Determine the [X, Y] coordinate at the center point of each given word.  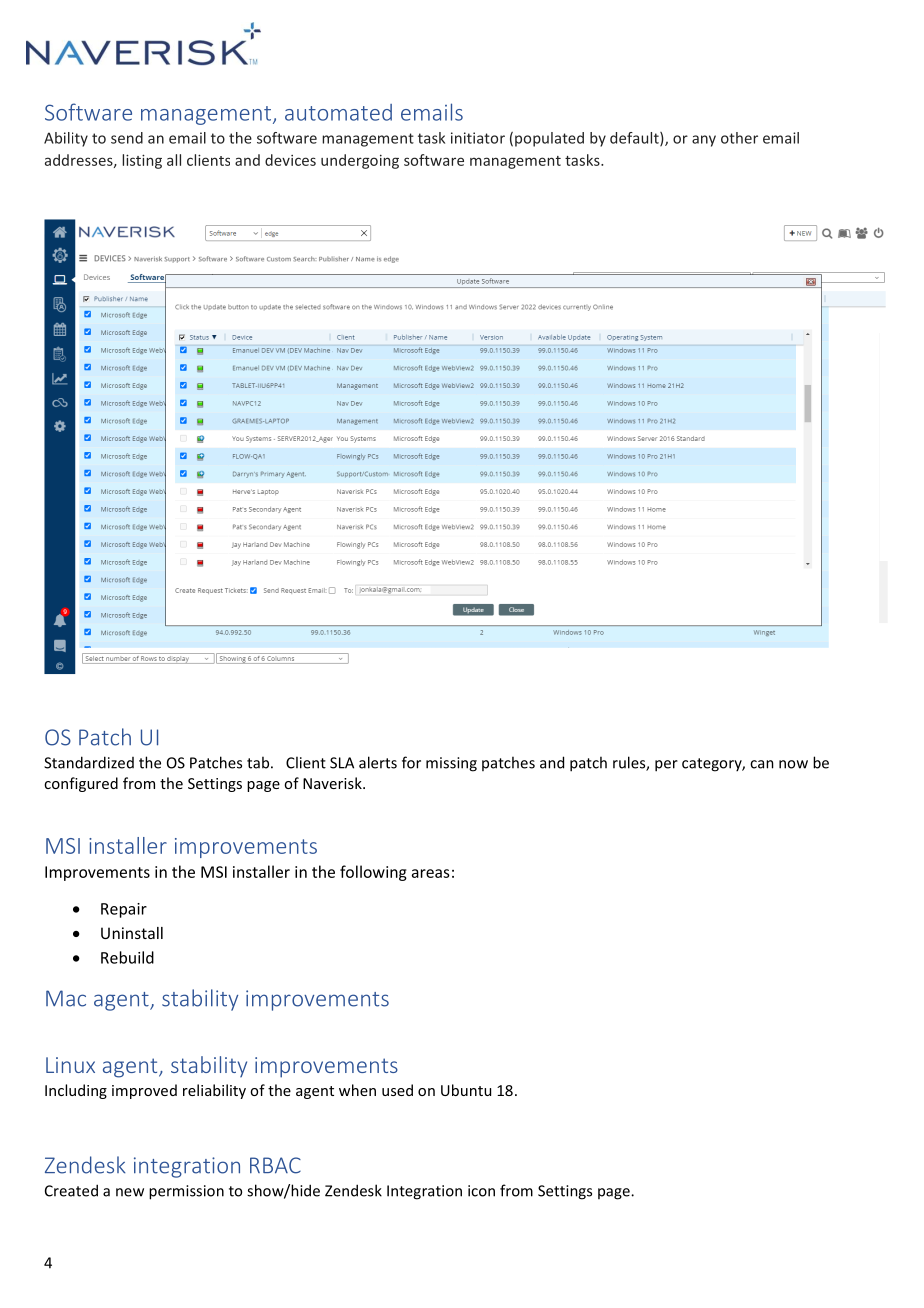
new [130, 1192]
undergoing [360, 161]
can [762, 764]
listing [142, 161]
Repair [124, 910]
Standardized [89, 762]
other [739, 138]
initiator [478, 138]
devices [290, 160]
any [704, 141]
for [411, 762]
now [793, 764]
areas [431, 873]
